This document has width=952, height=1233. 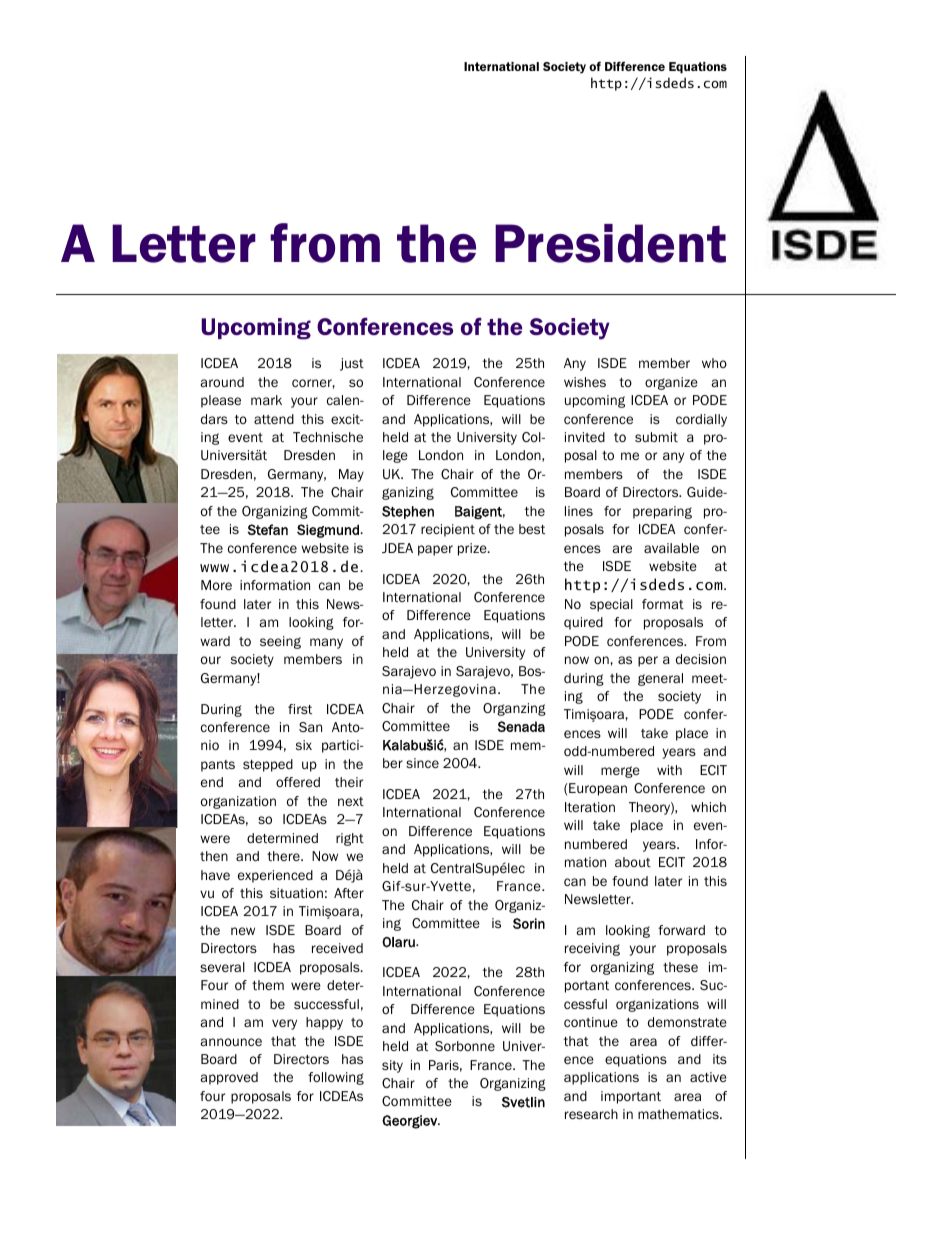 What do you see at coordinates (296, 893) in the document?
I see `situation` at bounding box center [296, 893].
